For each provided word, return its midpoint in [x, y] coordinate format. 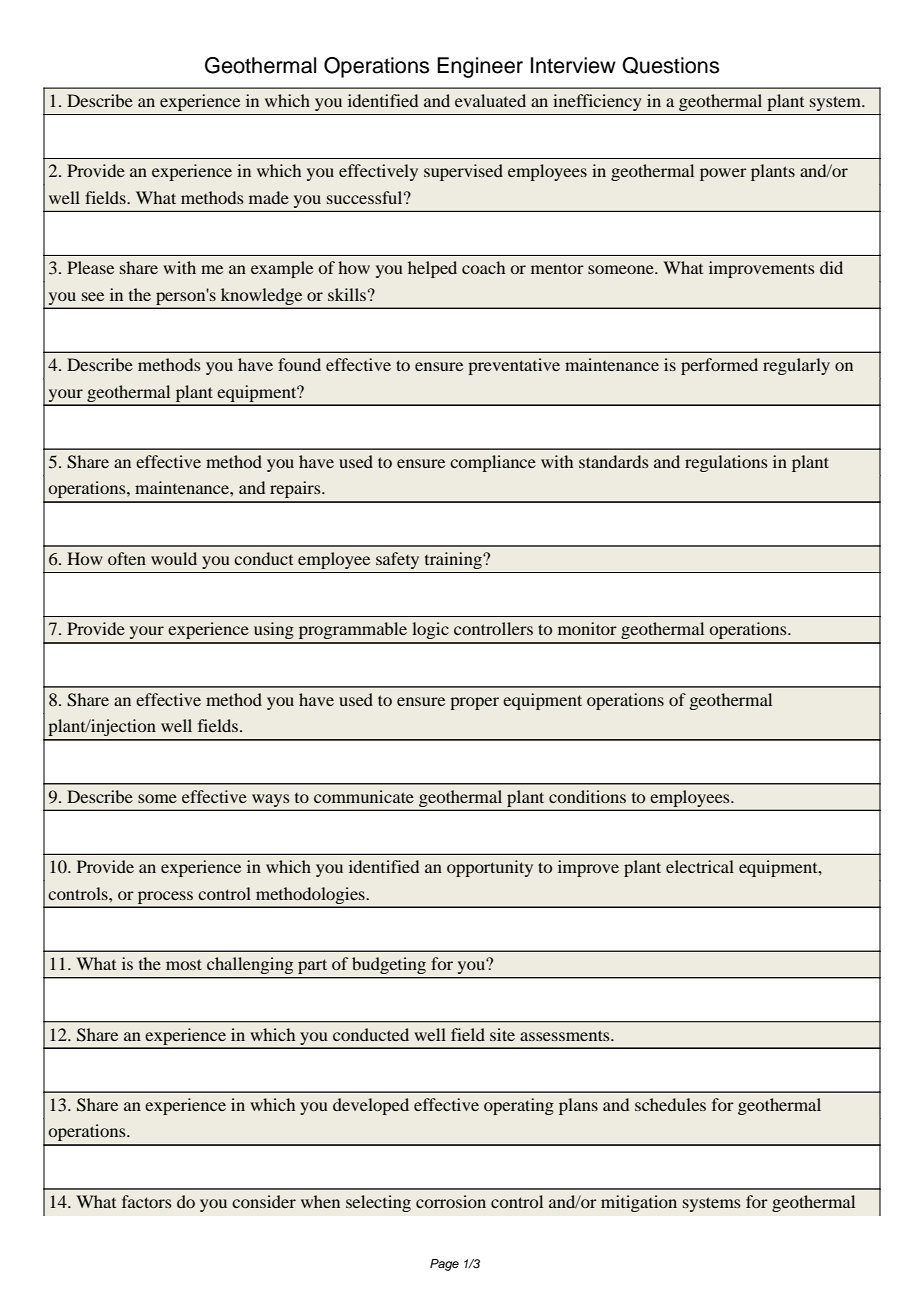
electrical [700, 866]
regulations [726, 463]
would [174, 558]
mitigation [639, 1203]
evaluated [490, 100]
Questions [670, 65]
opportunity [490, 868]
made [269, 197]
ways [270, 800]
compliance [493, 463]
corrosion [451, 1201]
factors [147, 1201]
